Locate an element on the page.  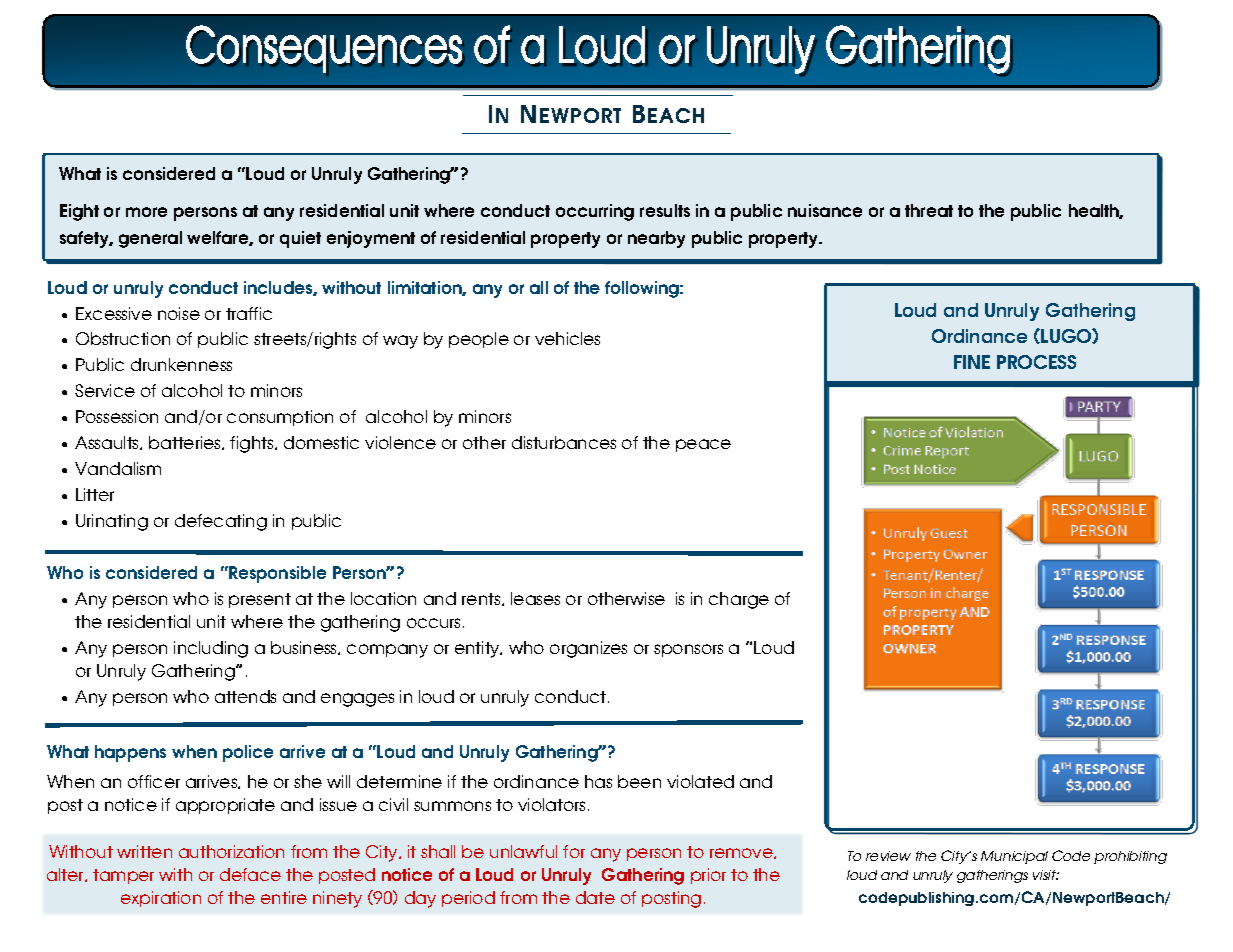
nearby is located at coordinates (656, 239).
